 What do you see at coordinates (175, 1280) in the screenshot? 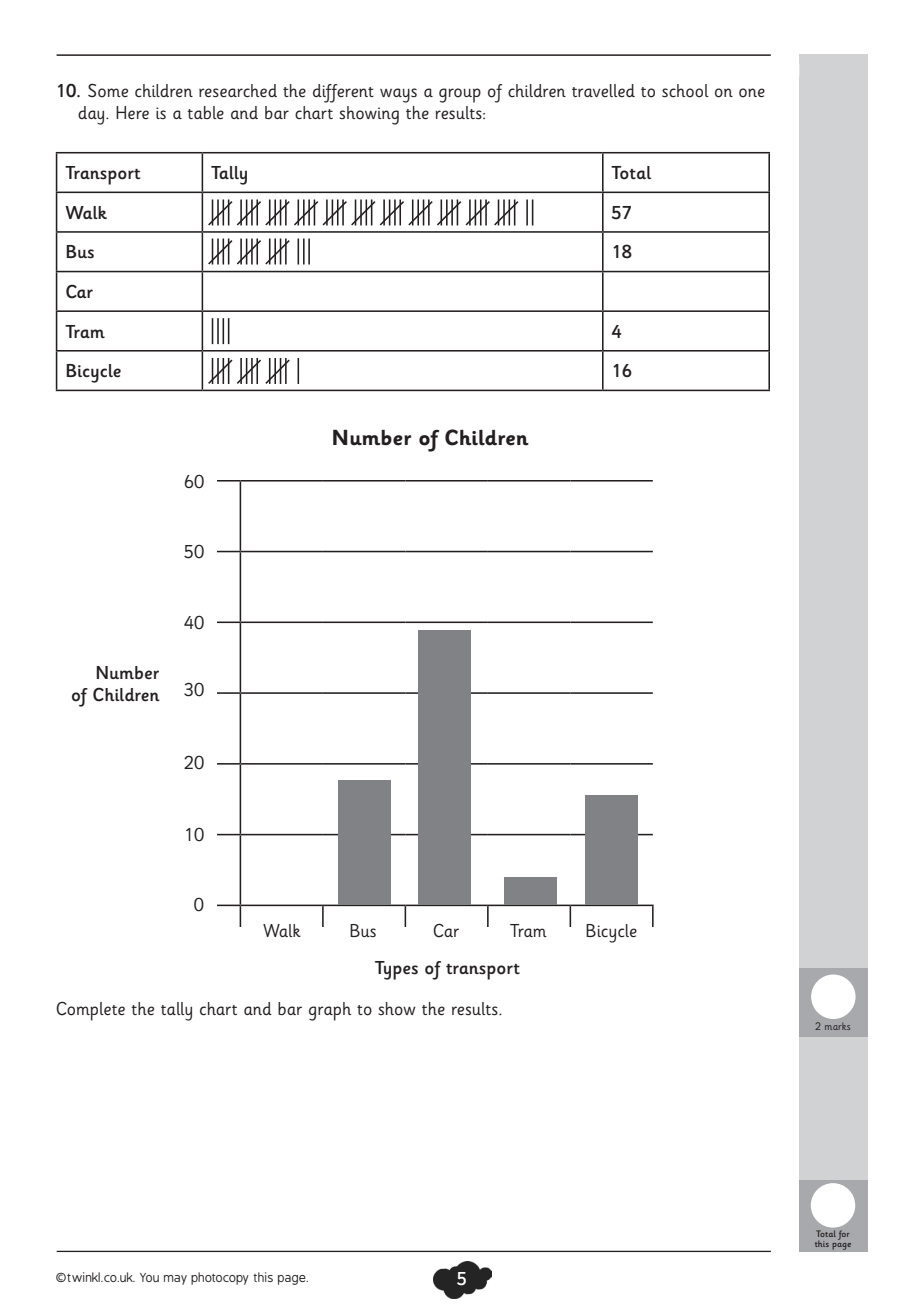
I see `may` at bounding box center [175, 1280].
